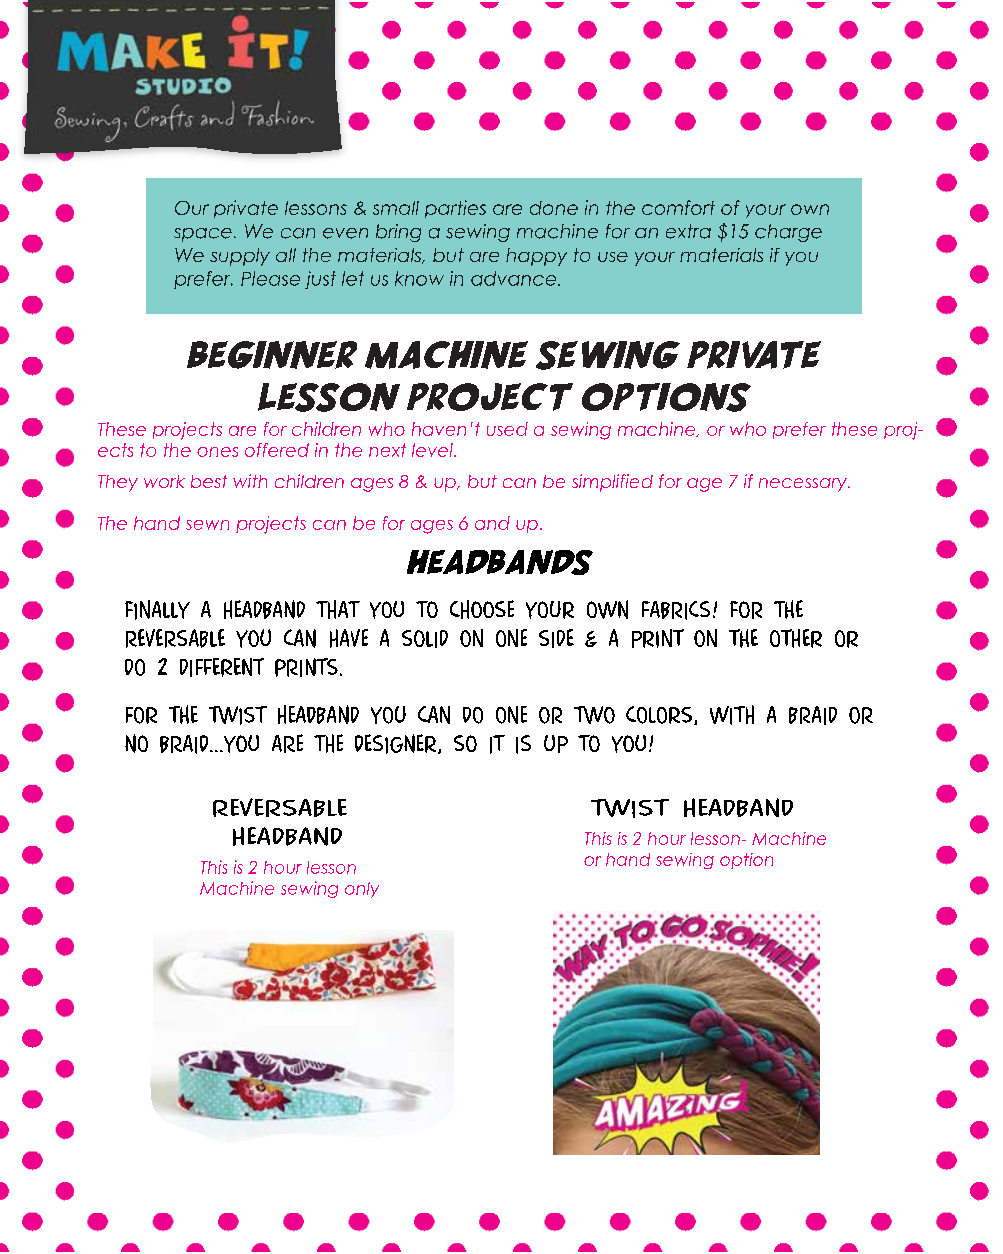 Image resolution: width=1003 pixels, height=1254 pixels. What do you see at coordinates (433, 450) in the screenshot?
I see `level` at bounding box center [433, 450].
